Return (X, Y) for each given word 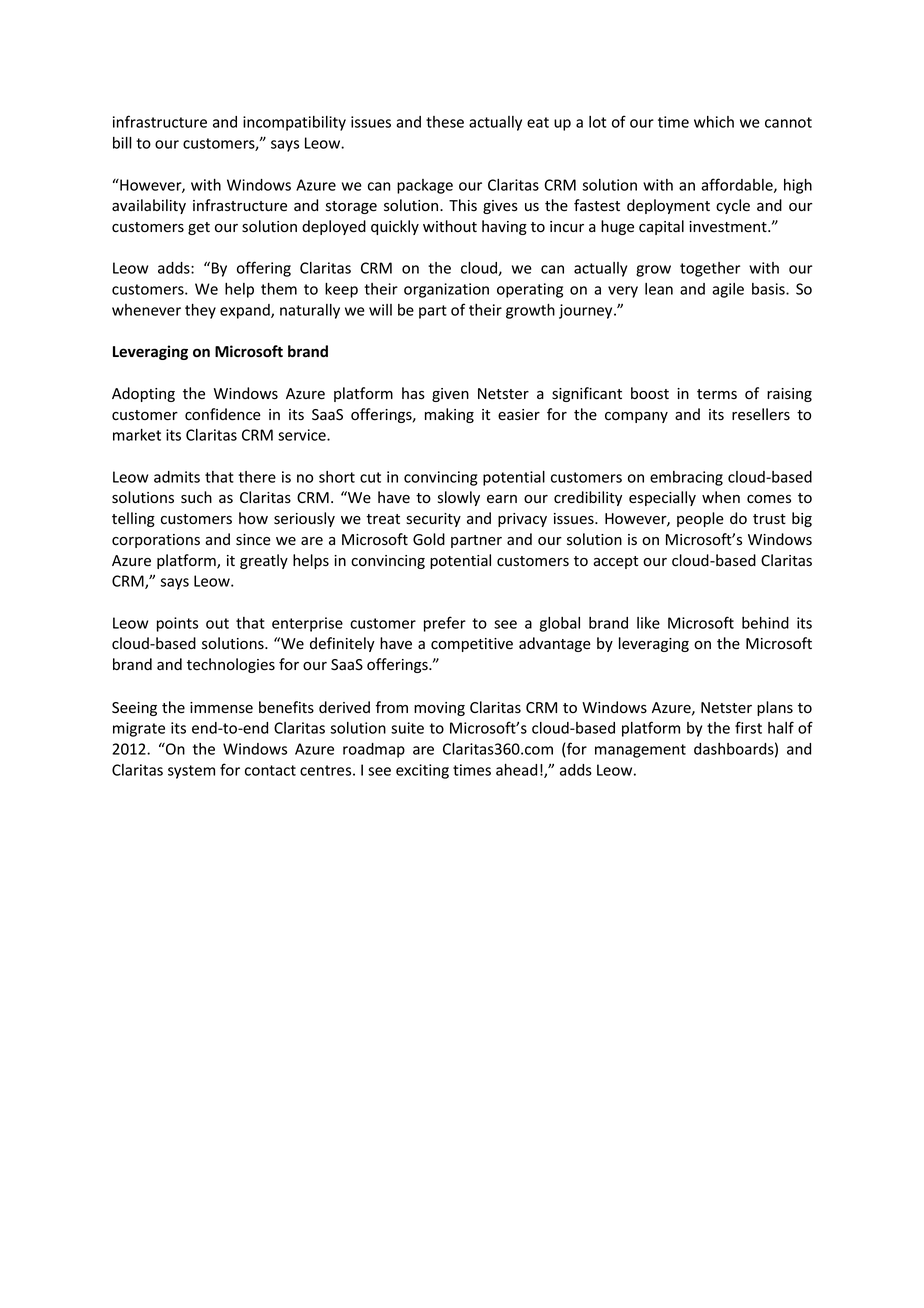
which (714, 122)
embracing (686, 478)
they (200, 311)
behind (765, 623)
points (177, 624)
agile (728, 290)
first (748, 727)
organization (446, 290)
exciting (422, 771)
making (449, 415)
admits (177, 477)
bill (122, 143)
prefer (445, 624)
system (191, 772)
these (445, 122)
